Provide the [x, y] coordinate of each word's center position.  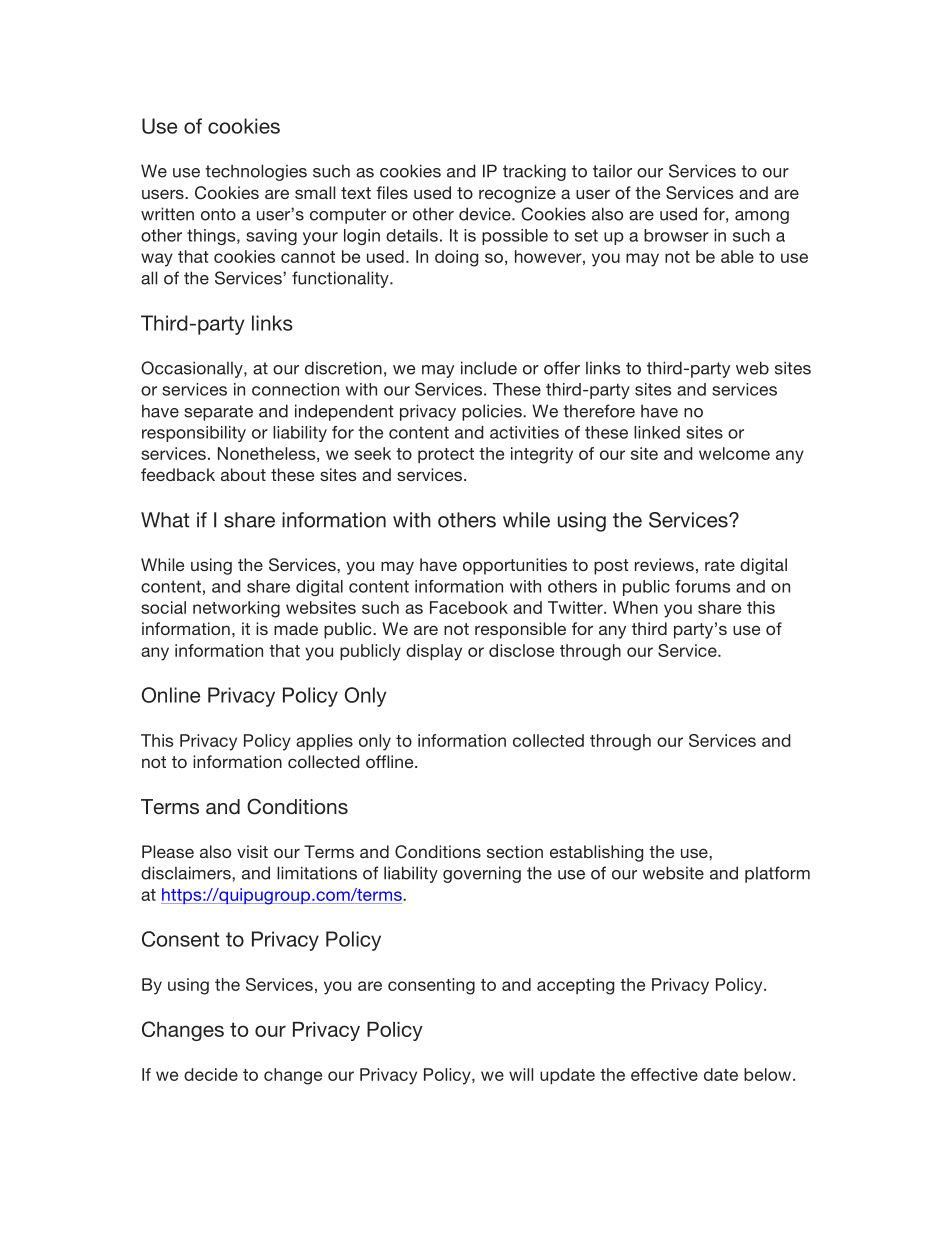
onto [218, 214]
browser [676, 235]
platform [777, 874]
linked [657, 432]
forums [702, 586]
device [486, 214]
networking [236, 609]
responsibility [194, 434]
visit [252, 851]
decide [211, 1074]
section [515, 851]
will [521, 1074]
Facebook [469, 607]
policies [493, 412]
